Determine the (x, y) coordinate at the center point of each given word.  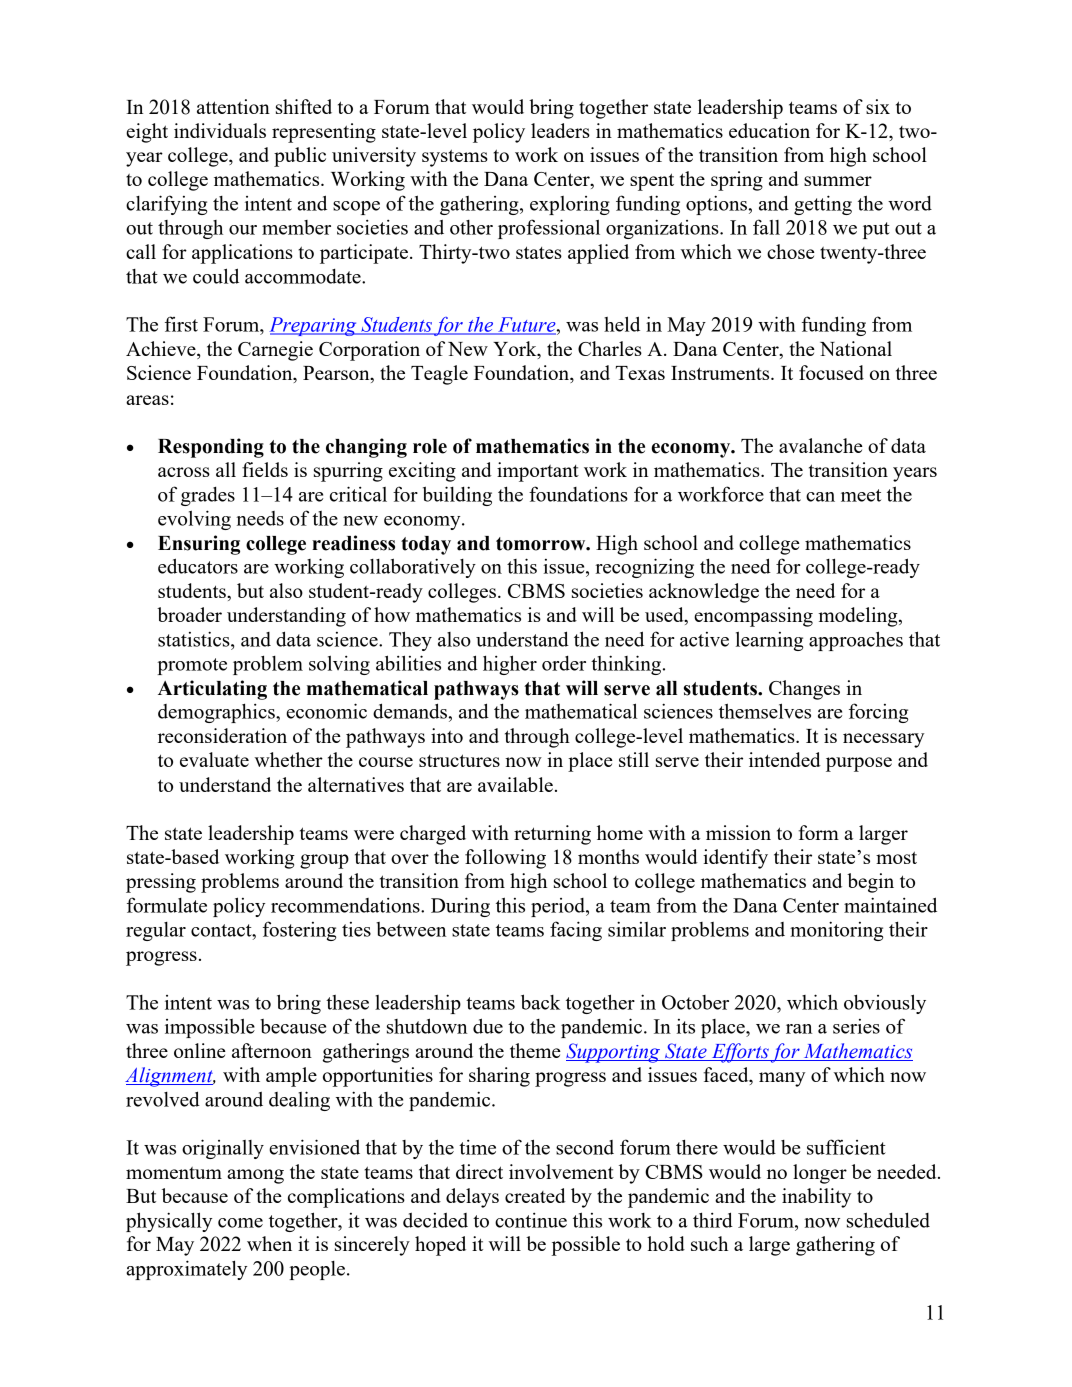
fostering (299, 931)
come (240, 1223)
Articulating (212, 690)
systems (455, 158)
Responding (211, 448)
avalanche (821, 445)
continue (531, 1220)
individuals (220, 130)
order (564, 663)
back (540, 1002)
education (769, 130)
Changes (804, 690)
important (538, 472)
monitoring (836, 931)
